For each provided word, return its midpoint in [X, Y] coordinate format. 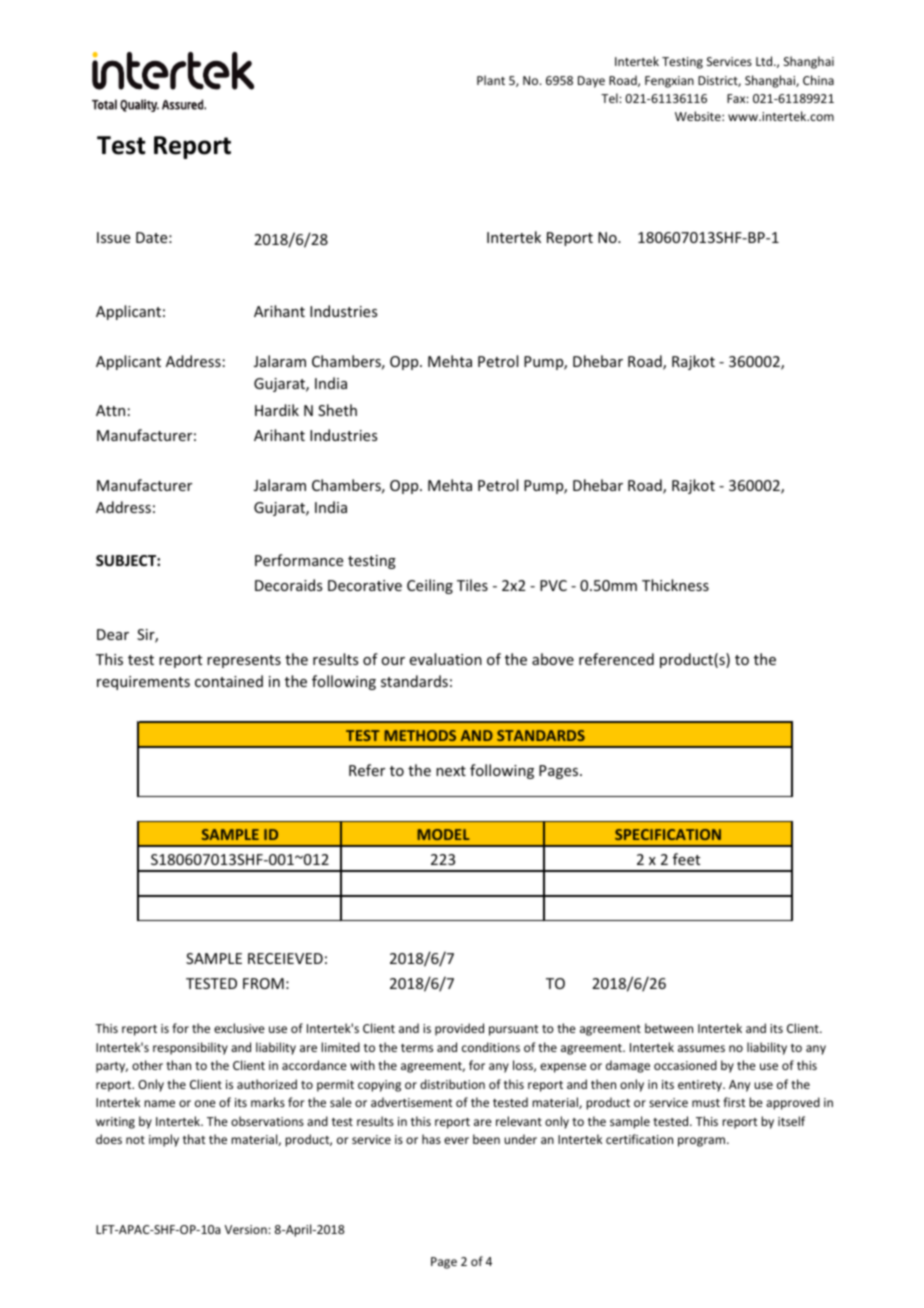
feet [686, 859]
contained [229, 681]
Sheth [337, 410]
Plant [491, 80]
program [701, 1142]
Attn [110, 410]
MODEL [444, 834]
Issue [113, 237]
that [194, 1139]
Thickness [675, 585]
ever [456, 1140]
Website [699, 116]
